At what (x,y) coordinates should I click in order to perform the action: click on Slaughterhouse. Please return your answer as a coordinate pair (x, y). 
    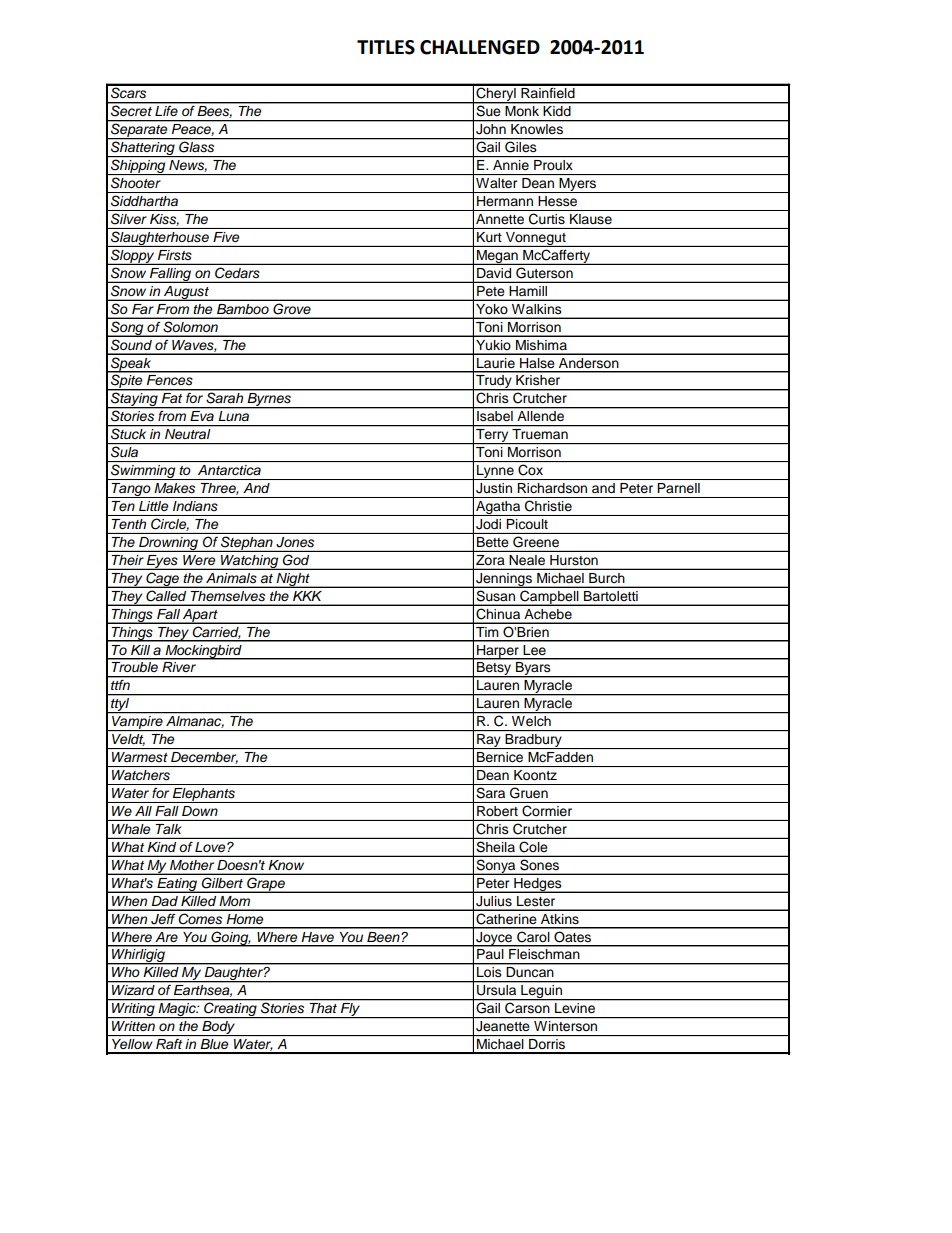
    Looking at the image, I should click on (160, 239).
